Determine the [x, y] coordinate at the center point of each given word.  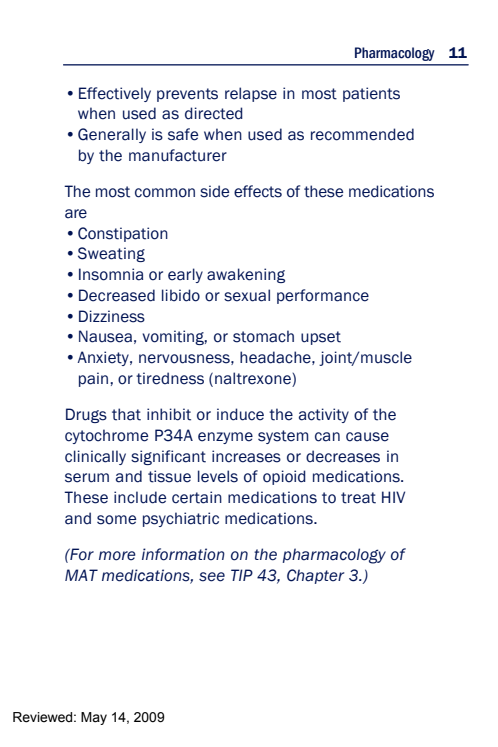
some [116, 520]
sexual [247, 295]
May [94, 718]
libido [181, 295]
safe [183, 134]
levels [218, 476]
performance [323, 296]
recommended [362, 134]
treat [358, 498]
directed [214, 113]
